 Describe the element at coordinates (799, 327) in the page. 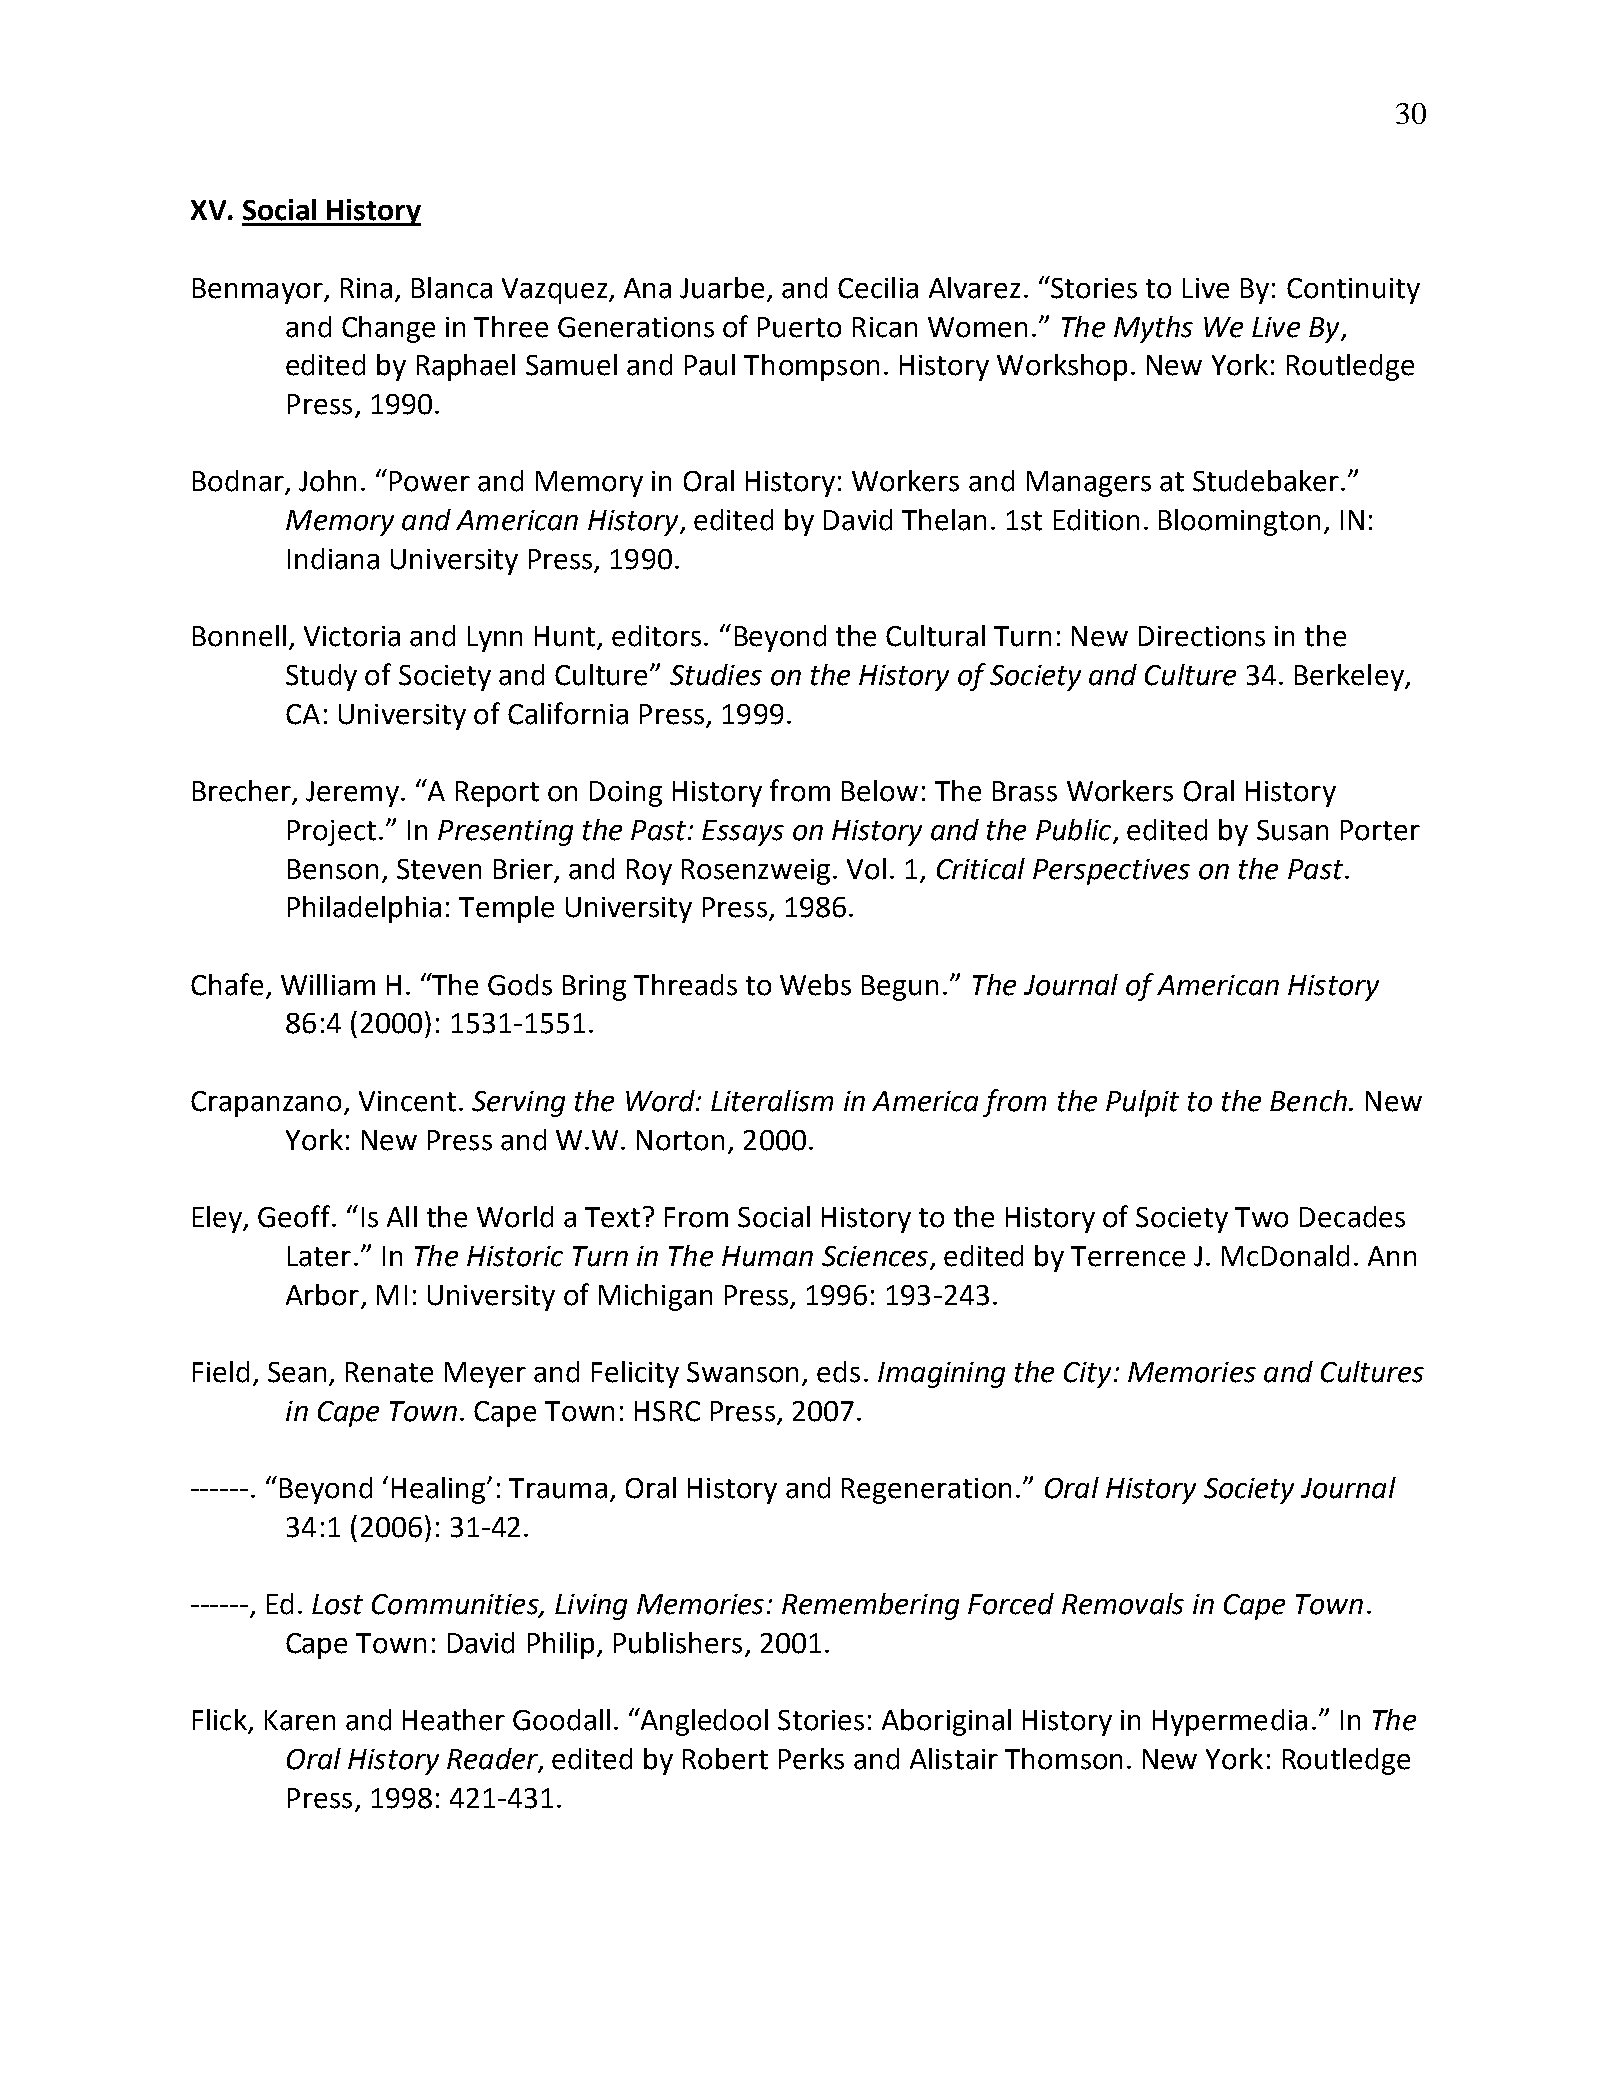

I see `Puerto` at that location.
